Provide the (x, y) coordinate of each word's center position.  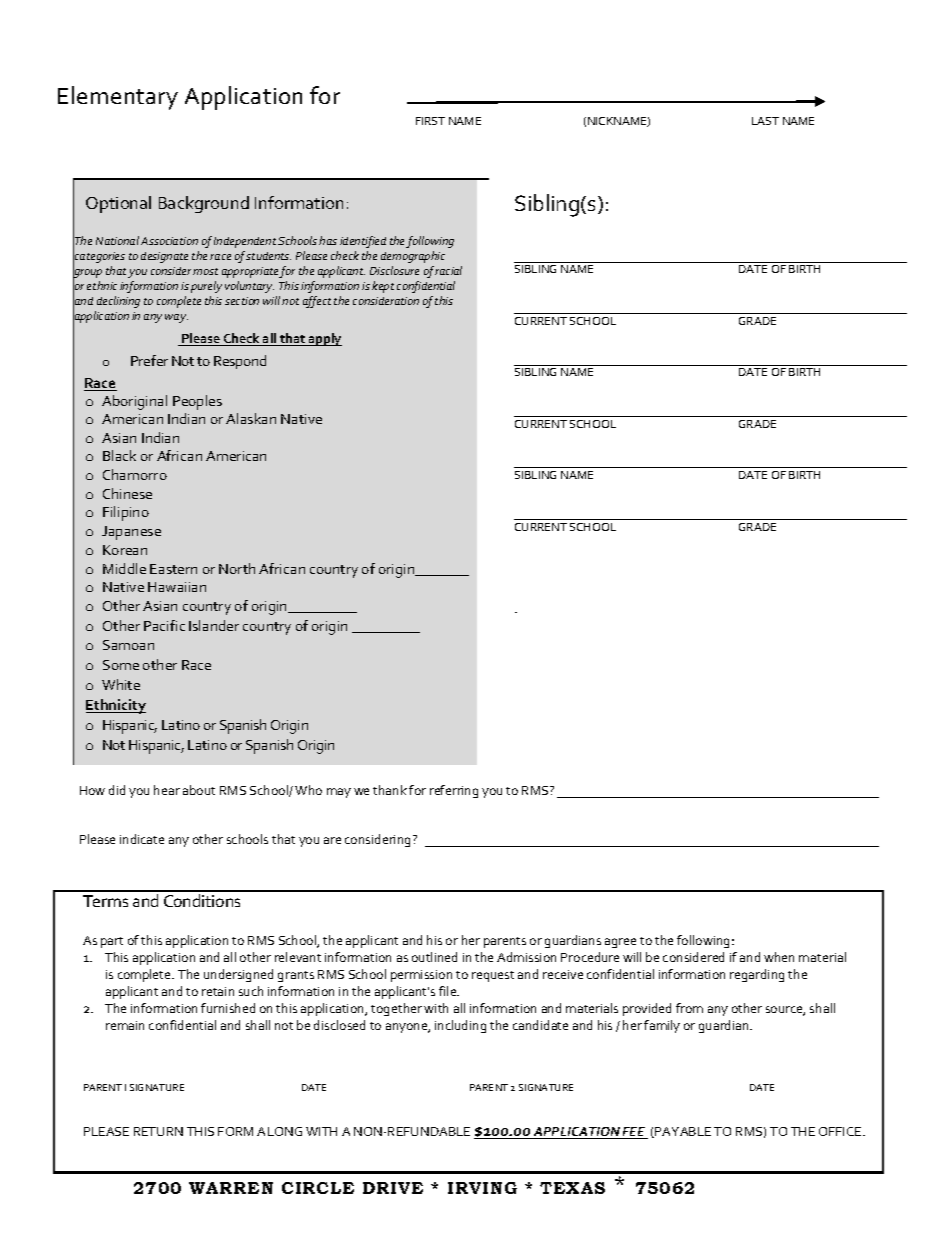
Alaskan (251, 418)
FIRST (430, 121)
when (779, 957)
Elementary (118, 98)
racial (448, 270)
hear (167, 790)
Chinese (127, 493)
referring (454, 791)
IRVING (482, 1188)
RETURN (158, 1131)
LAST (765, 121)
